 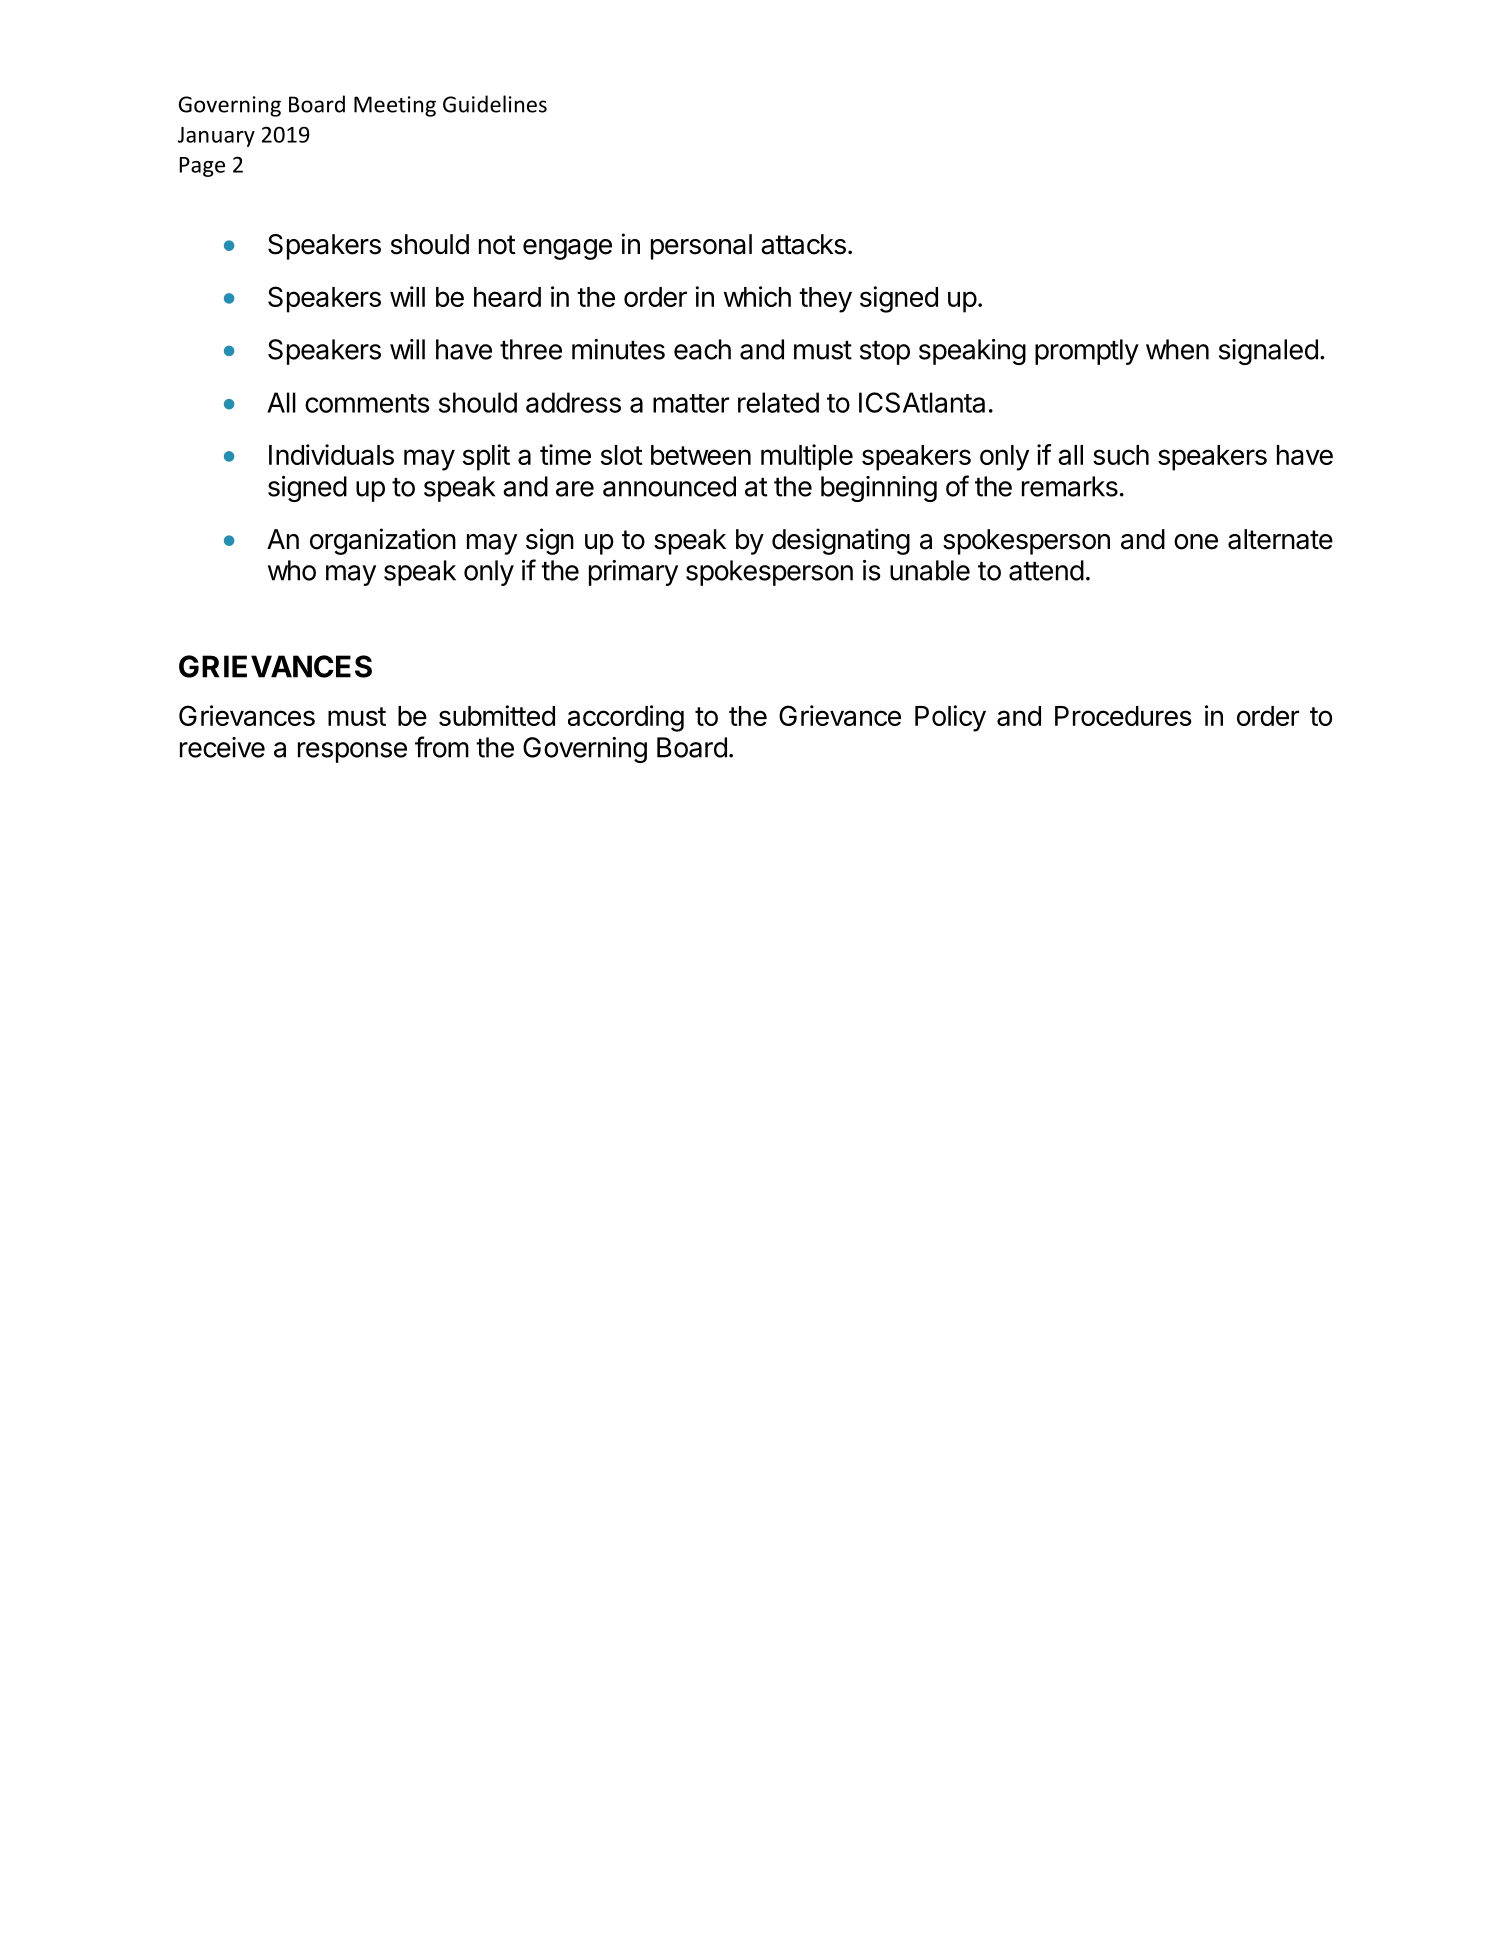 I want to click on primary, so click(x=633, y=573).
